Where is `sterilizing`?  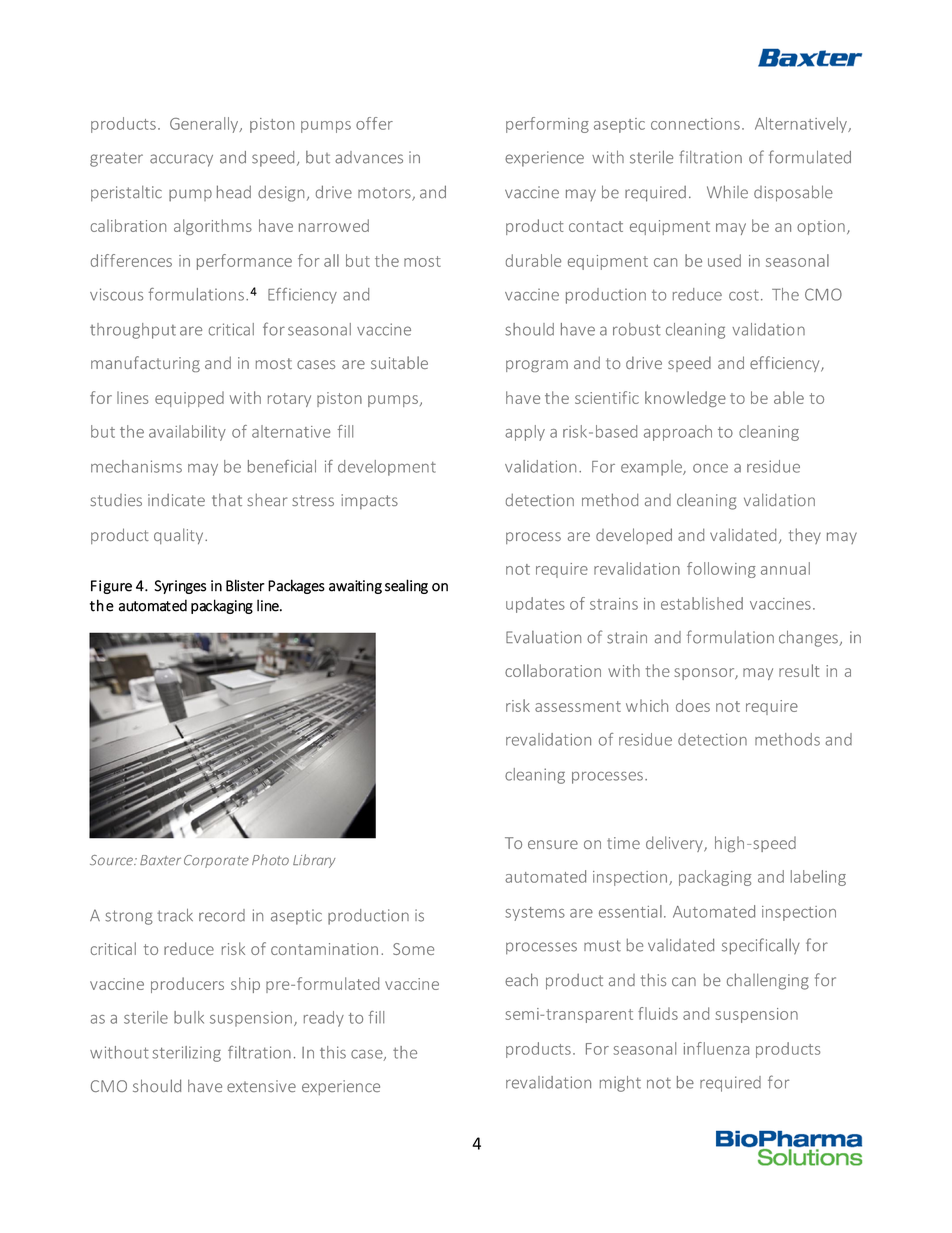 sterilizing is located at coordinates (186, 1054).
